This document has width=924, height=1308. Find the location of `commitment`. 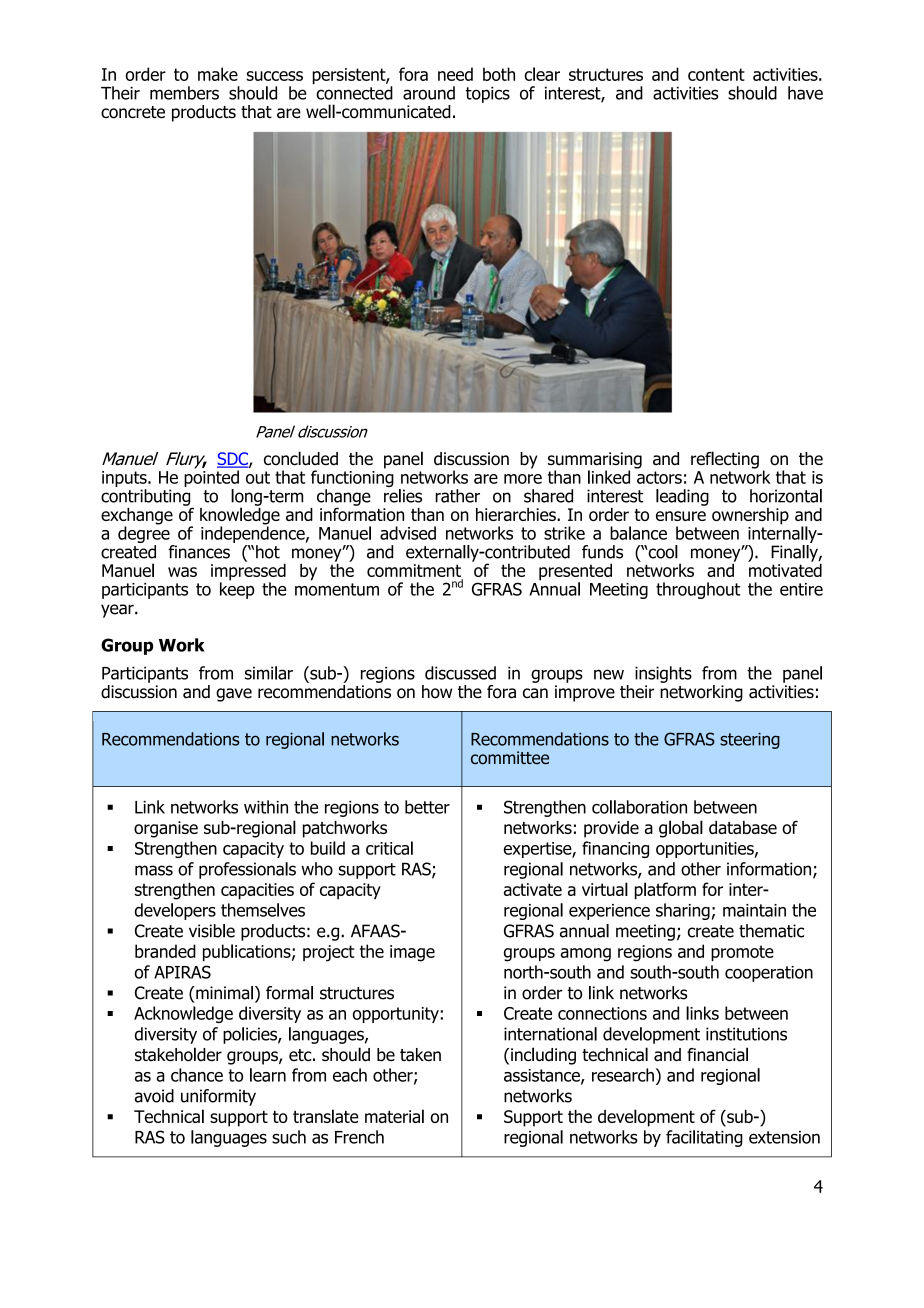

commitment is located at coordinates (415, 572).
